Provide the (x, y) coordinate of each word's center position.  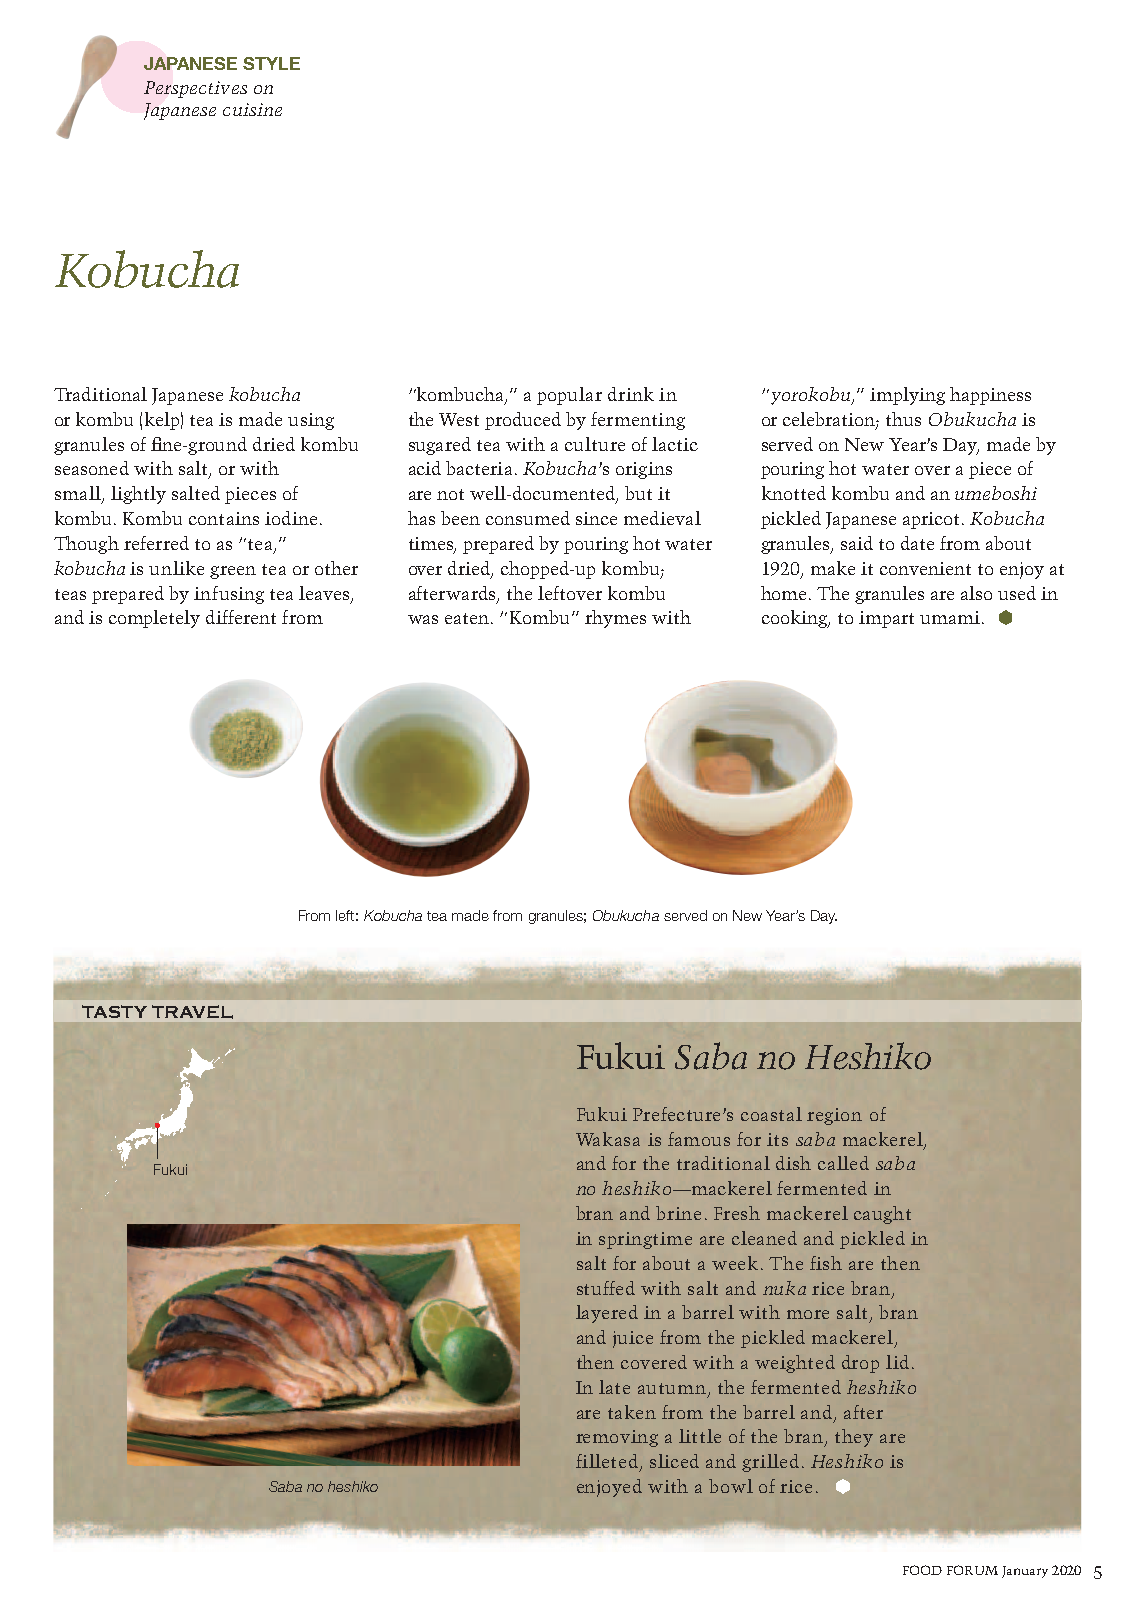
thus (903, 419)
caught (882, 1215)
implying (907, 396)
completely (154, 619)
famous (699, 1139)
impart (886, 619)
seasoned (92, 468)
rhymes (615, 619)
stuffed (606, 1288)
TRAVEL (192, 1012)
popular (569, 396)
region (834, 1116)
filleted (607, 1461)
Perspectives (195, 89)
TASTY (114, 1011)
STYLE (271, 63)
